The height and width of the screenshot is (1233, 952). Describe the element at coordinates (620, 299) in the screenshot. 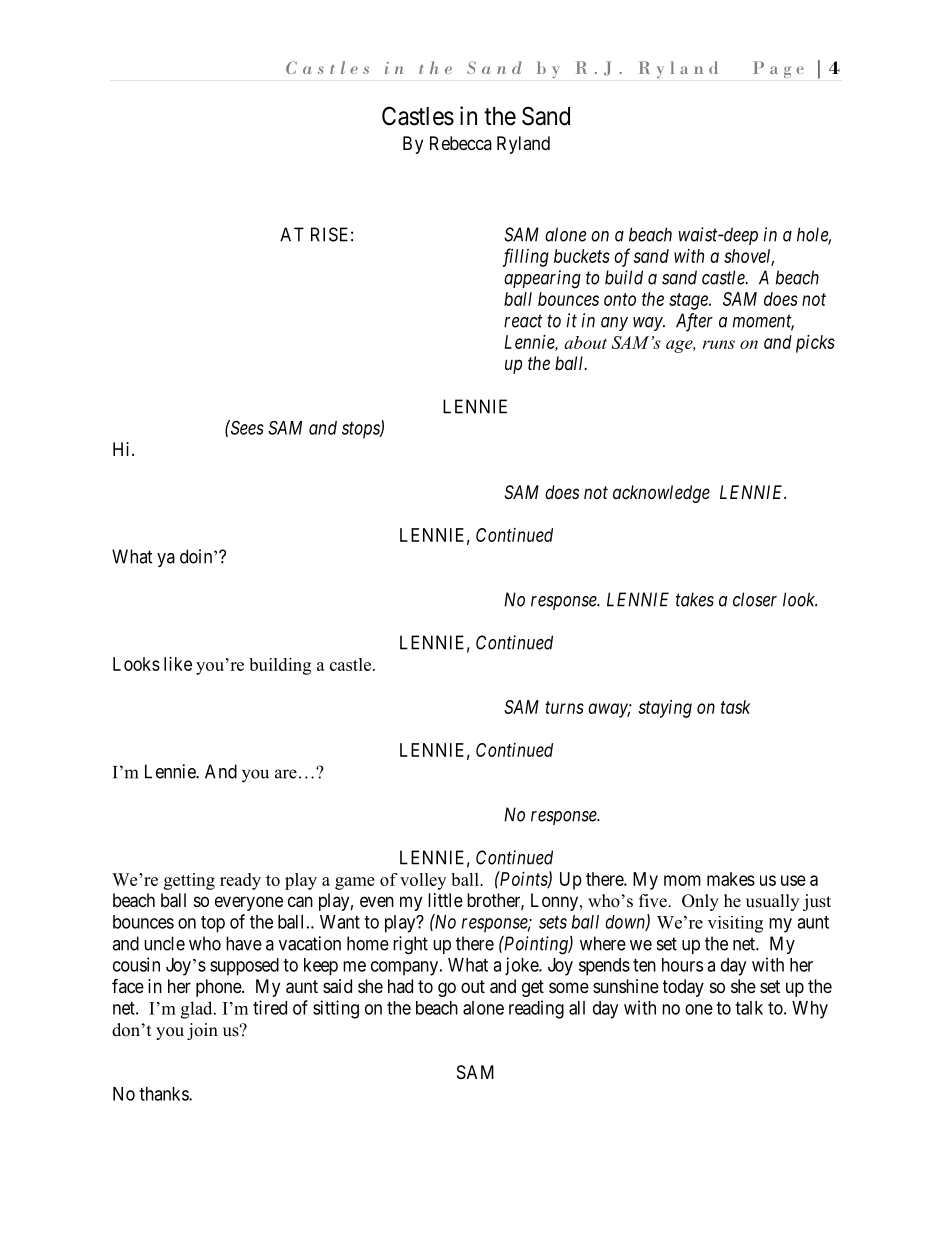

I see `onto` at that location.
